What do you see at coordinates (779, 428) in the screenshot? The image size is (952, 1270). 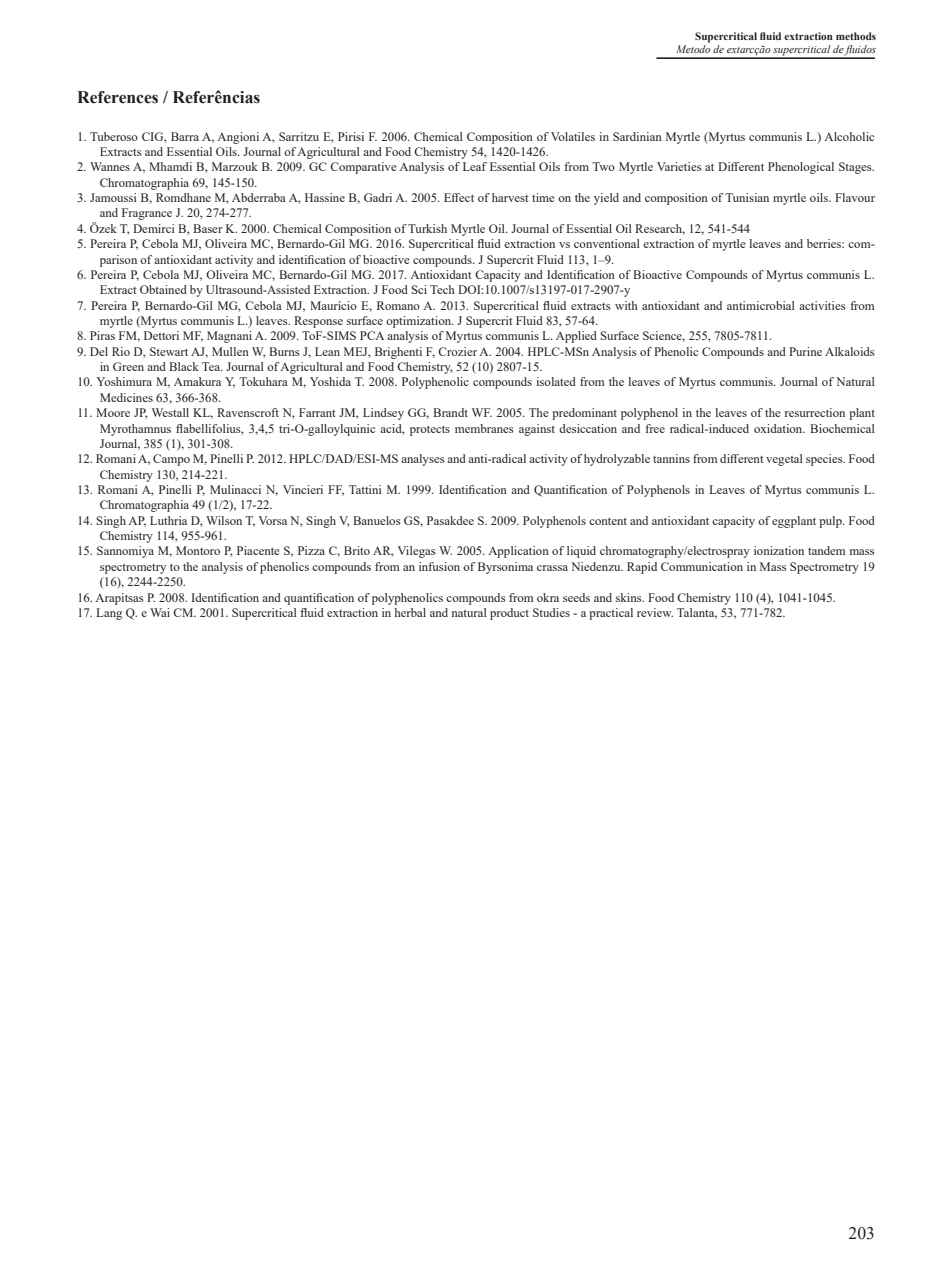 I see `oxidation` at bounding box center [779, 428].
